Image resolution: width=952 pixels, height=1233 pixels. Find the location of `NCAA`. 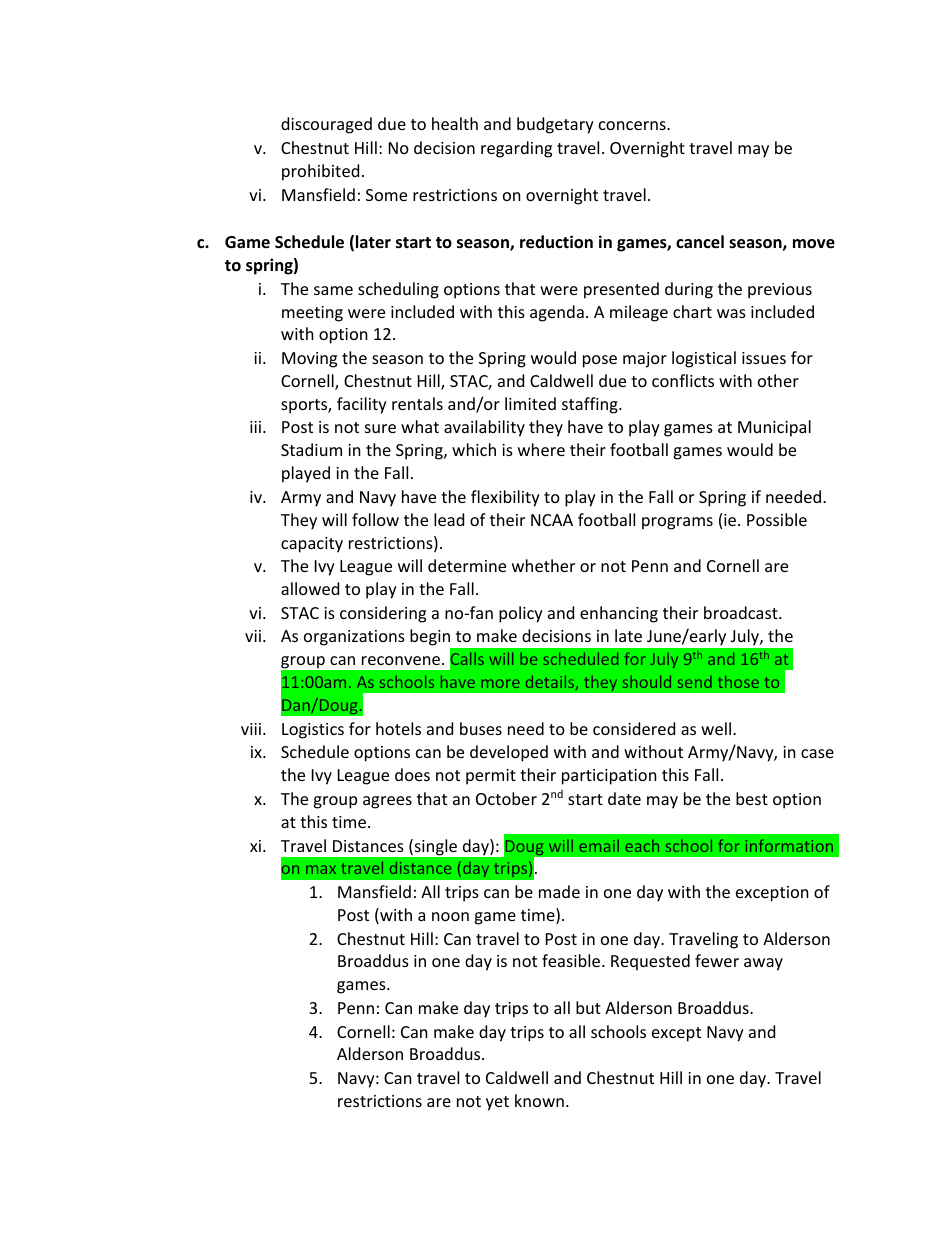

NCAA is located at coordinates (552, 520).
